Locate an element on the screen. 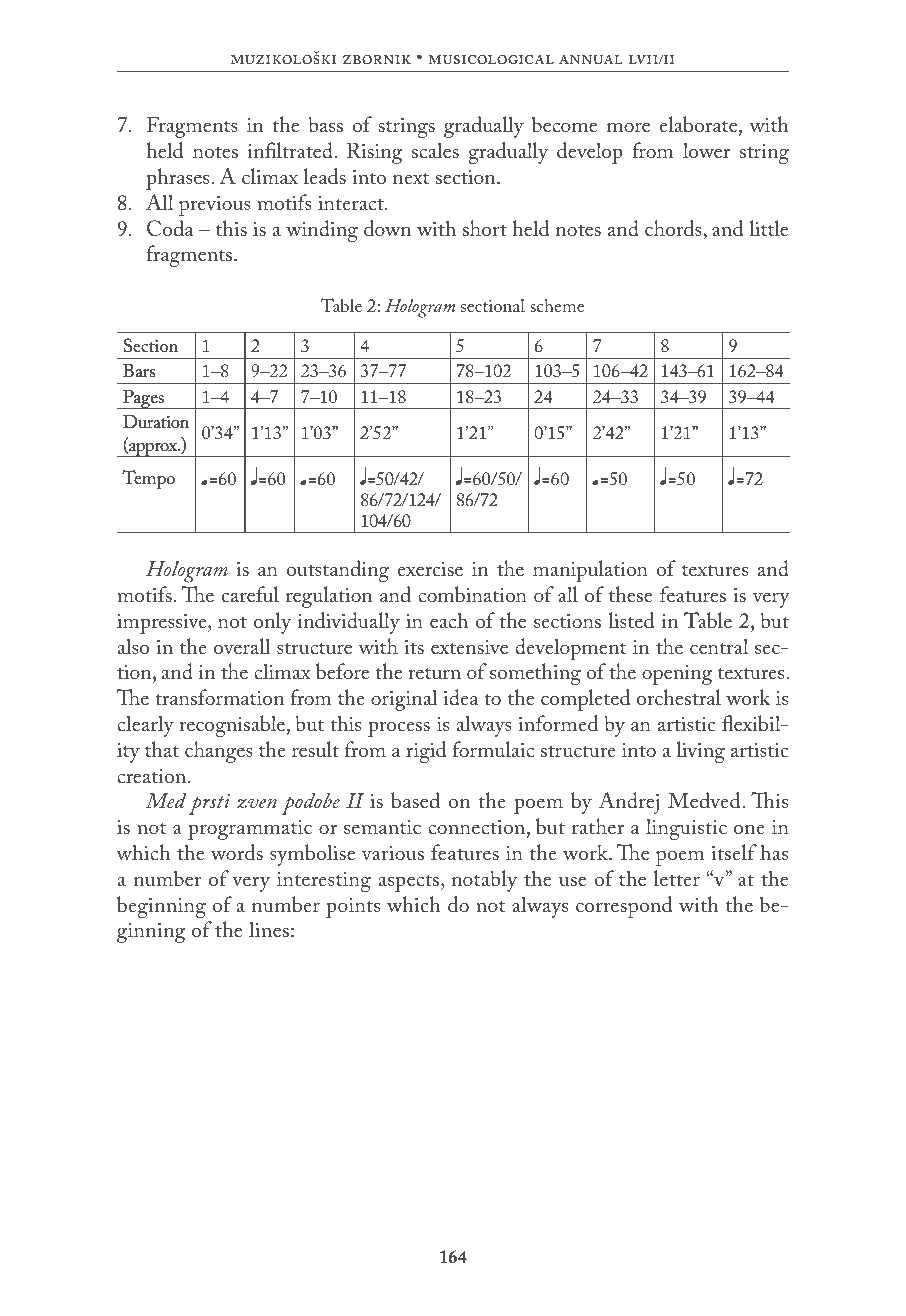 The image size is (906, 1316). infiltrated is located at coordinates (292, 150).
